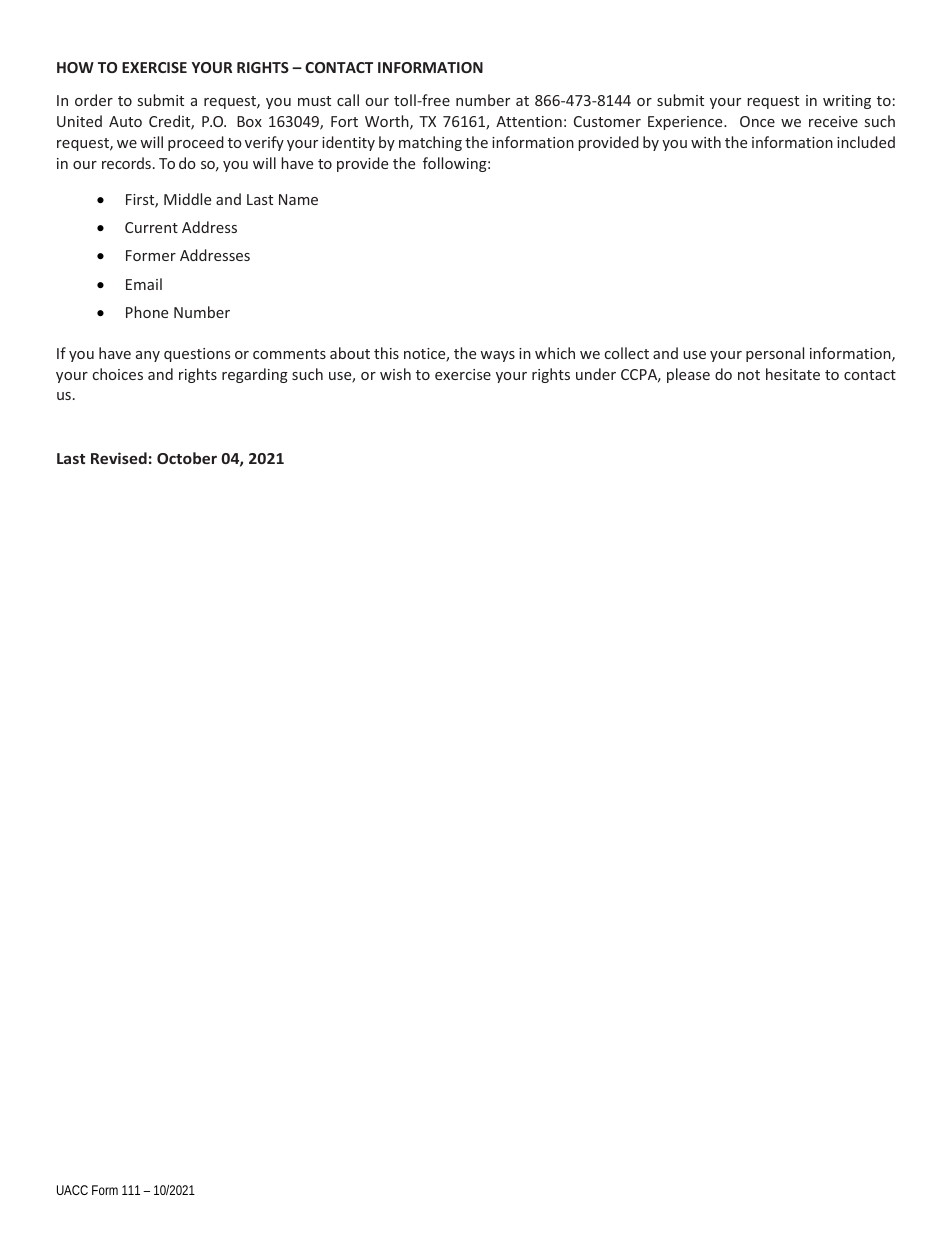  What do you see at coordinates (298, 199) in the screenshot?
I see `Name` at bounding box center [298, 199].
